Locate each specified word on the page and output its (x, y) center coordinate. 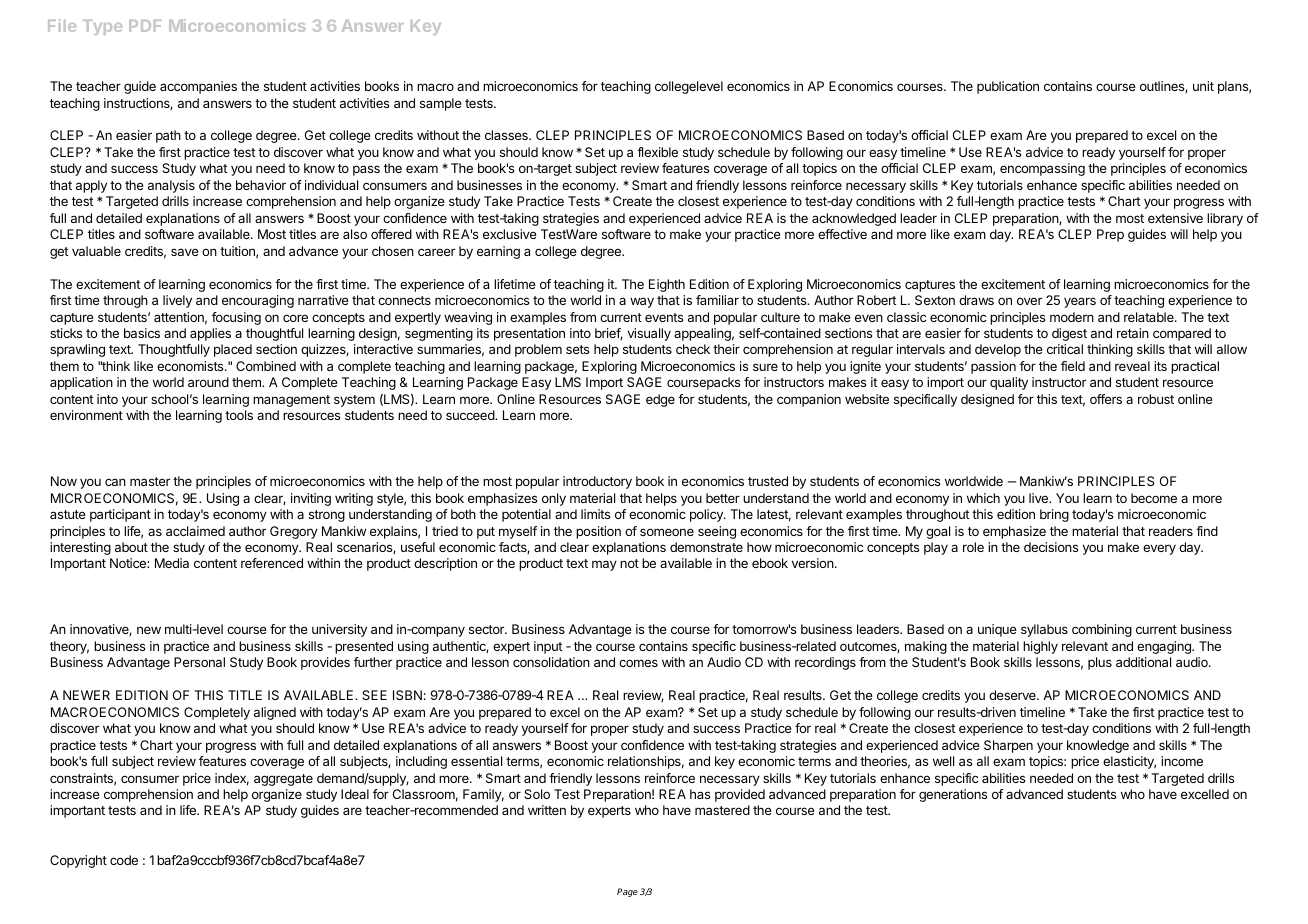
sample (441, 104)
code (124, 860)
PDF (145, 26)
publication (1008, 87)
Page (627, 892)
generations (953, 795)
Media (172, 563)
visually (649, 334)
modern (1072, 317)
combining (1102, 630)
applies (210, 334)
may (604, 565)
